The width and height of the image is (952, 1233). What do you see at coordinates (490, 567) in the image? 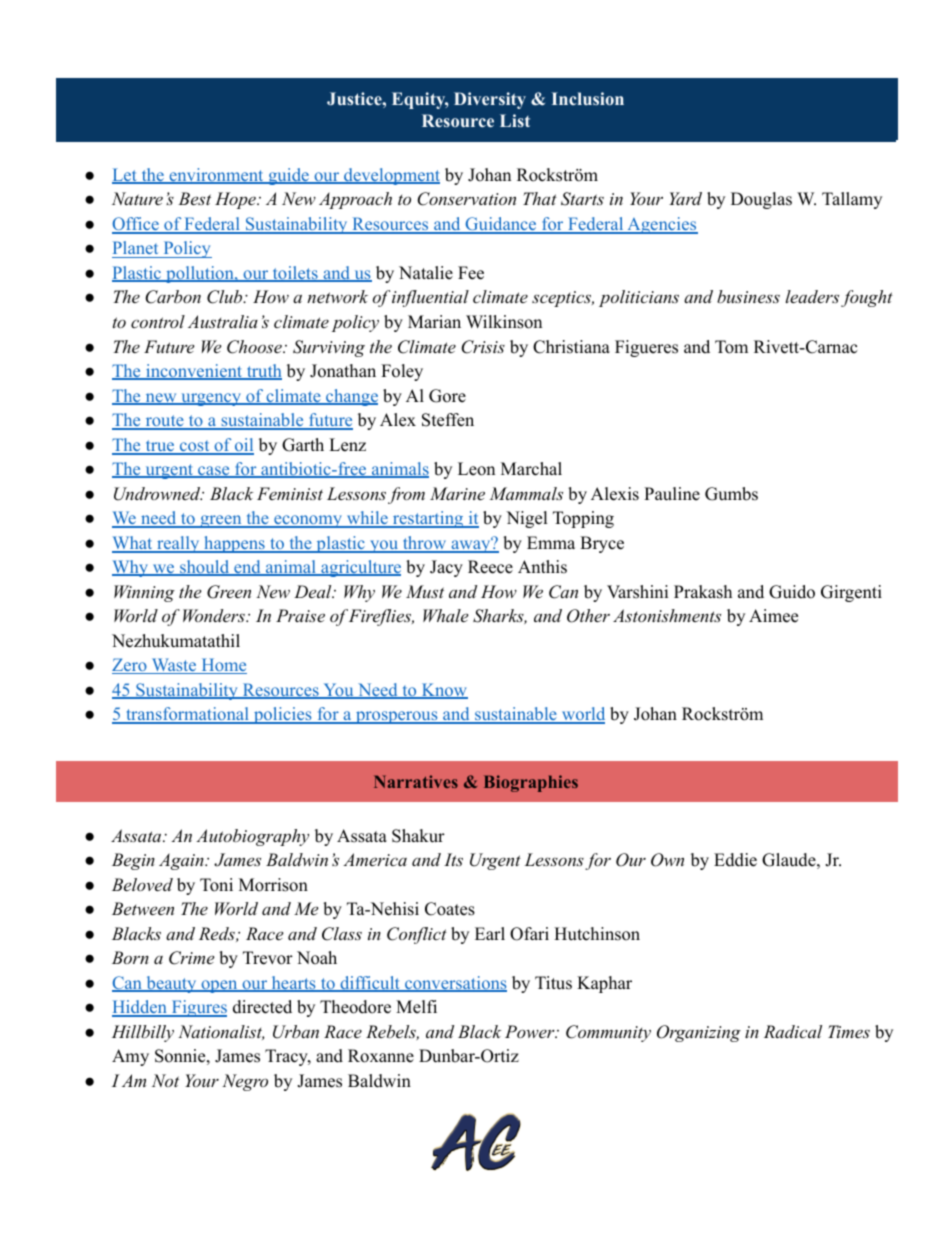
I see `Reece` at bounding box center [490, 567].
